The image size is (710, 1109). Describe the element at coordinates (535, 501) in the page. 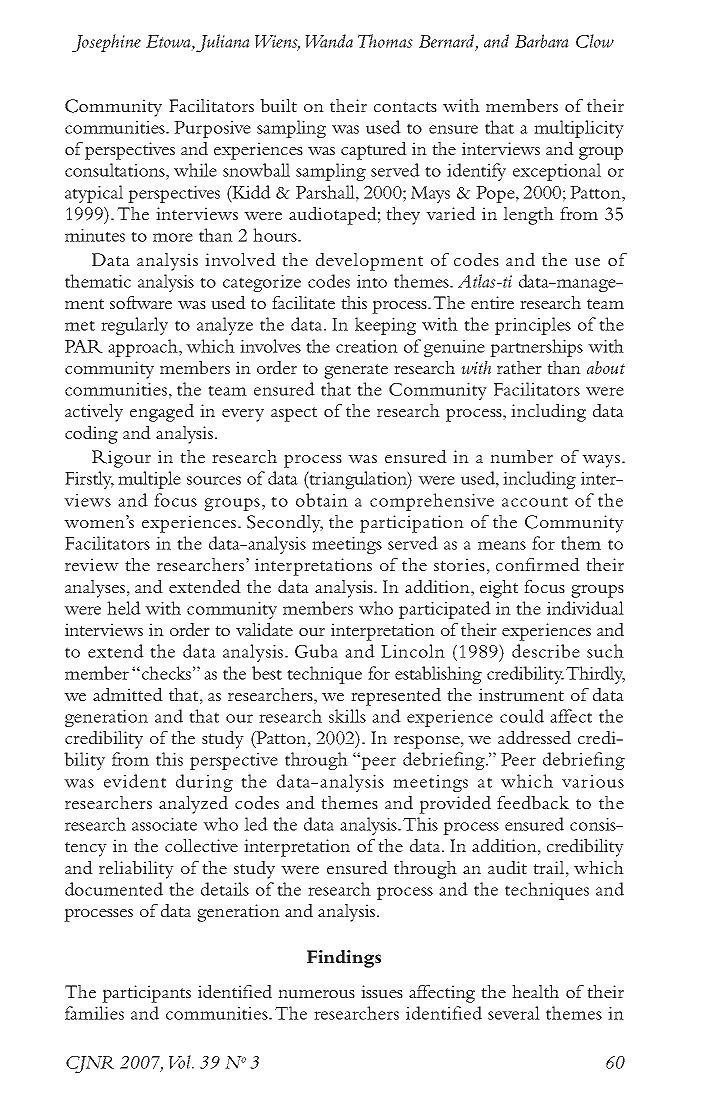

I see `account` at that location.
